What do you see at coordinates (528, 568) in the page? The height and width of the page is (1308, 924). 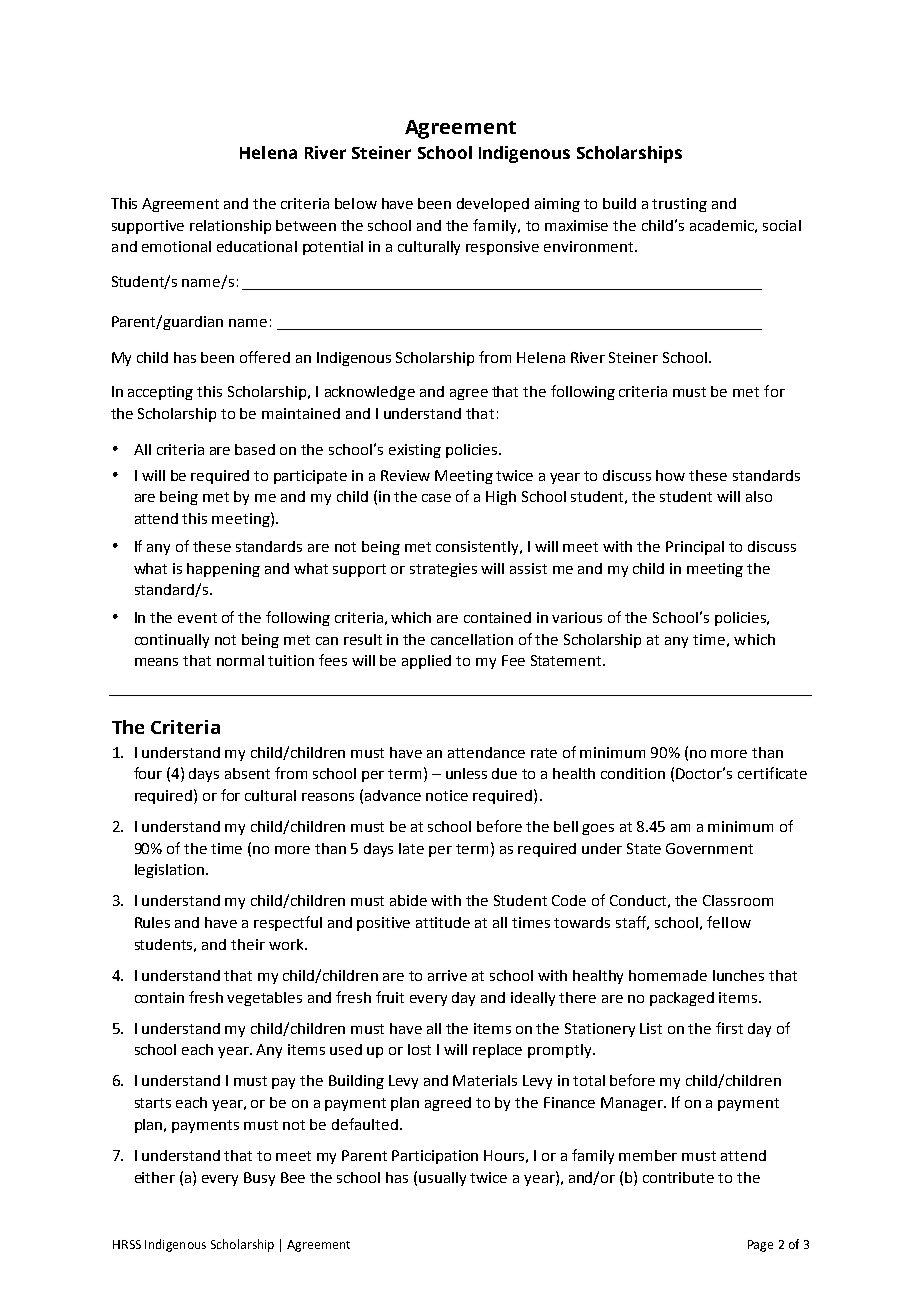 I see `assist` at bounding box center [528, 568].
